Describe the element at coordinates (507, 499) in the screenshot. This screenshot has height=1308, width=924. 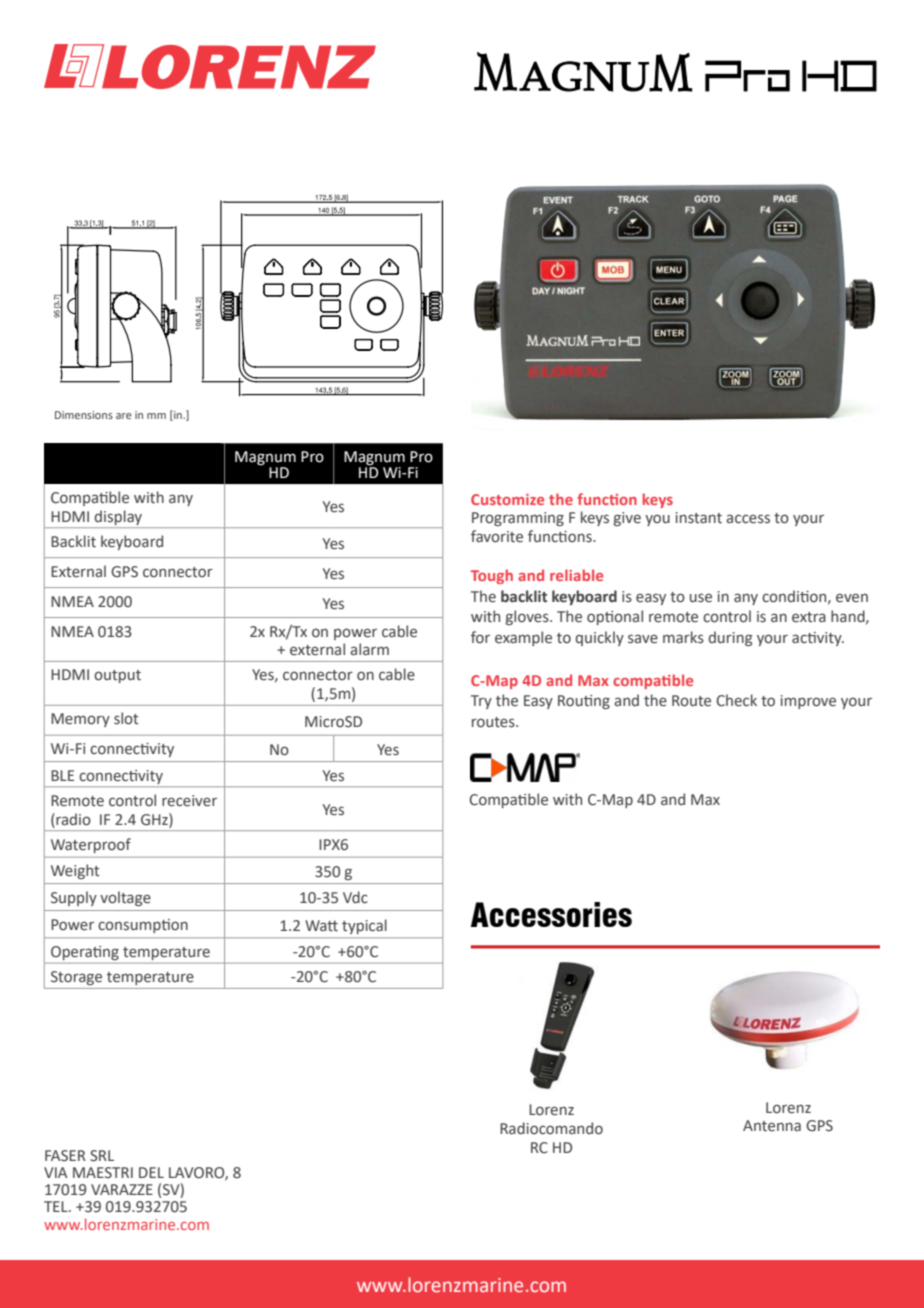
I see `Customize` at that location.
